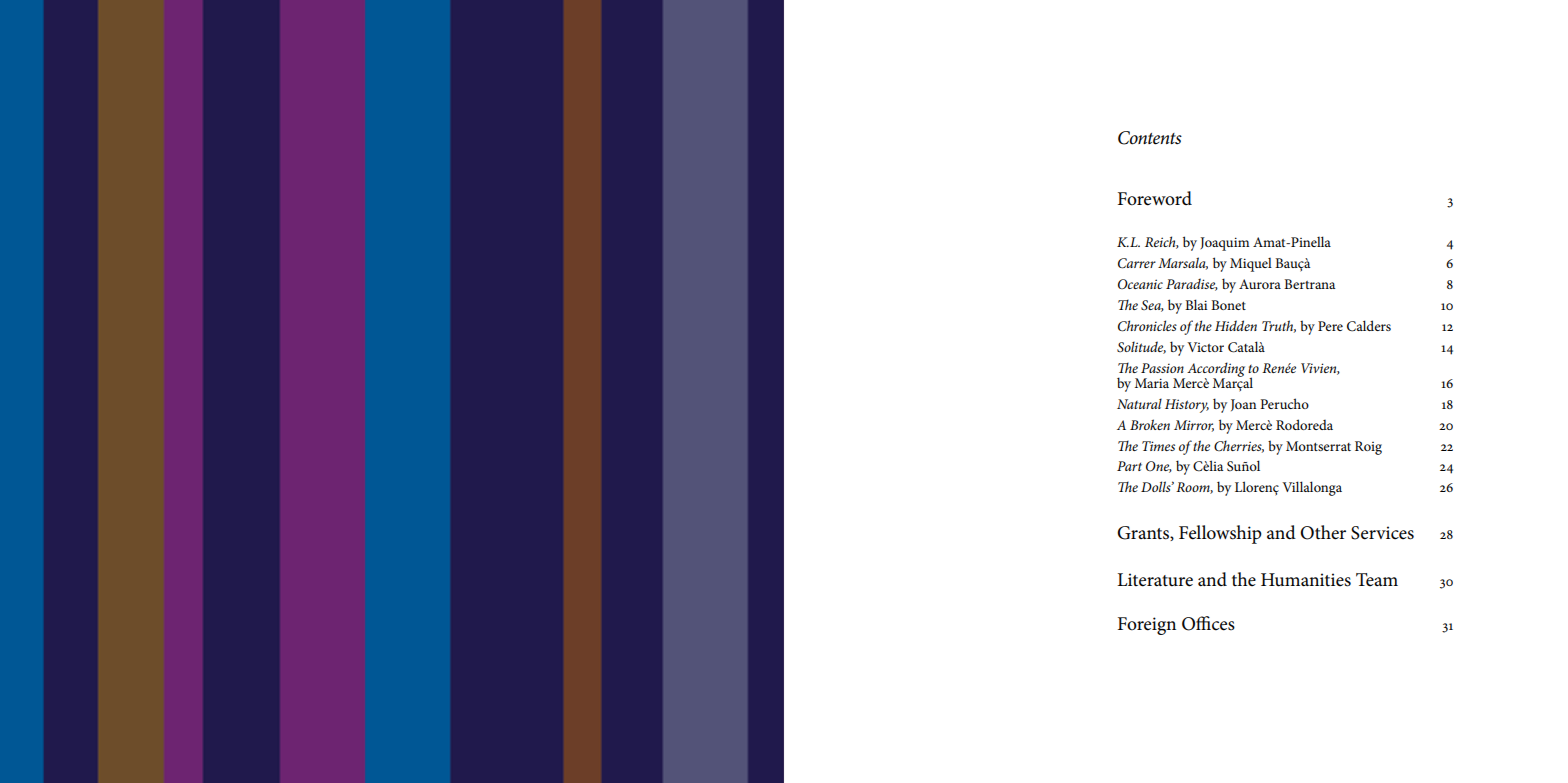 The image size is (1568, 783). Describe the element at coordinates (1243, 405) in the screenshot. I see `Joan` at that location.
